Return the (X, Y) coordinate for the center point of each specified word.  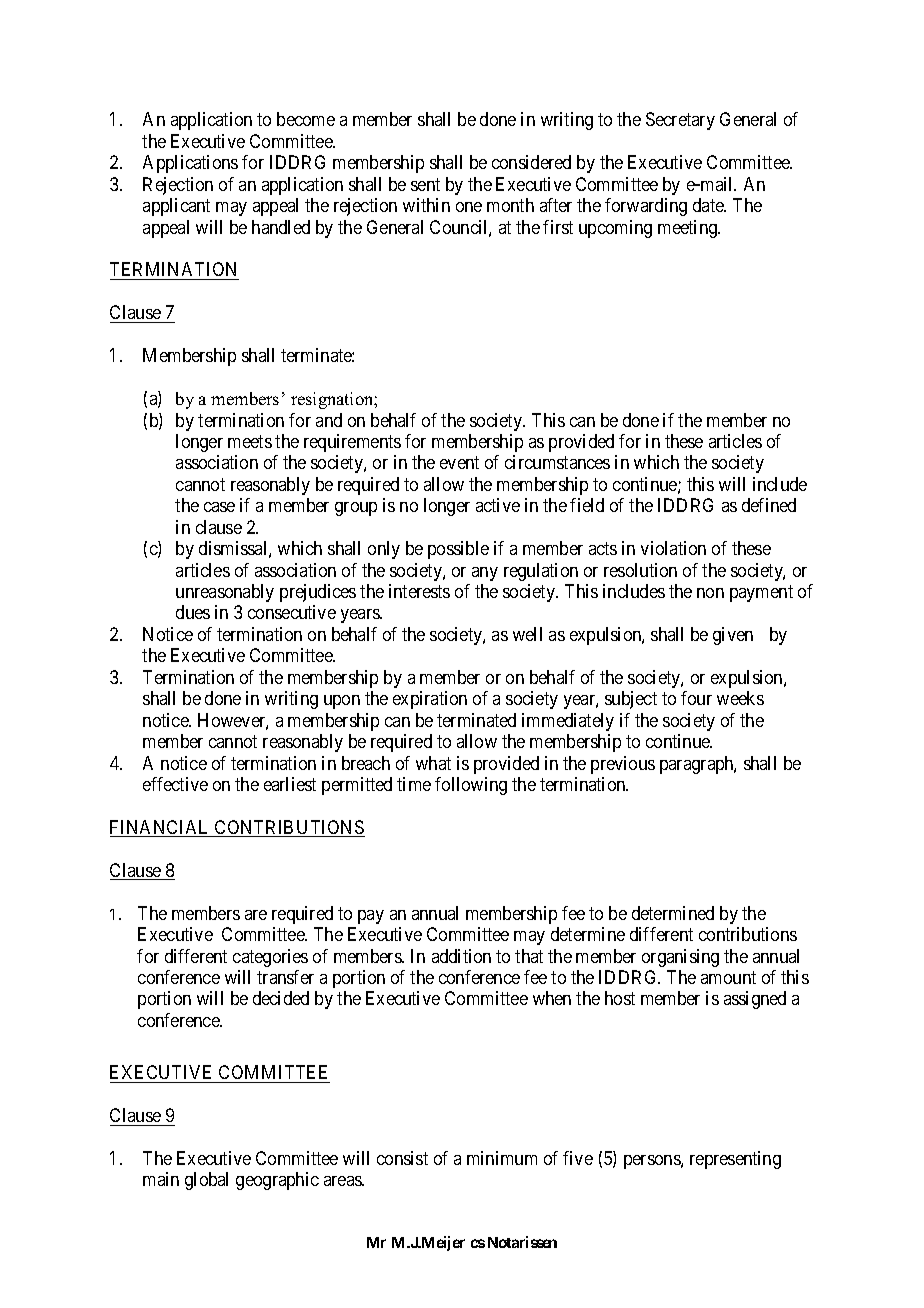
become (306, 119)
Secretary (680, 121)
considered (531, 162)
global (206, 1181)
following (471, 786)
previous (623, 765)
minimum (502, 1158)
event (459, 463)
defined (769, 505)
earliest (290, 784)
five (578, 1158)
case (219, 507)
